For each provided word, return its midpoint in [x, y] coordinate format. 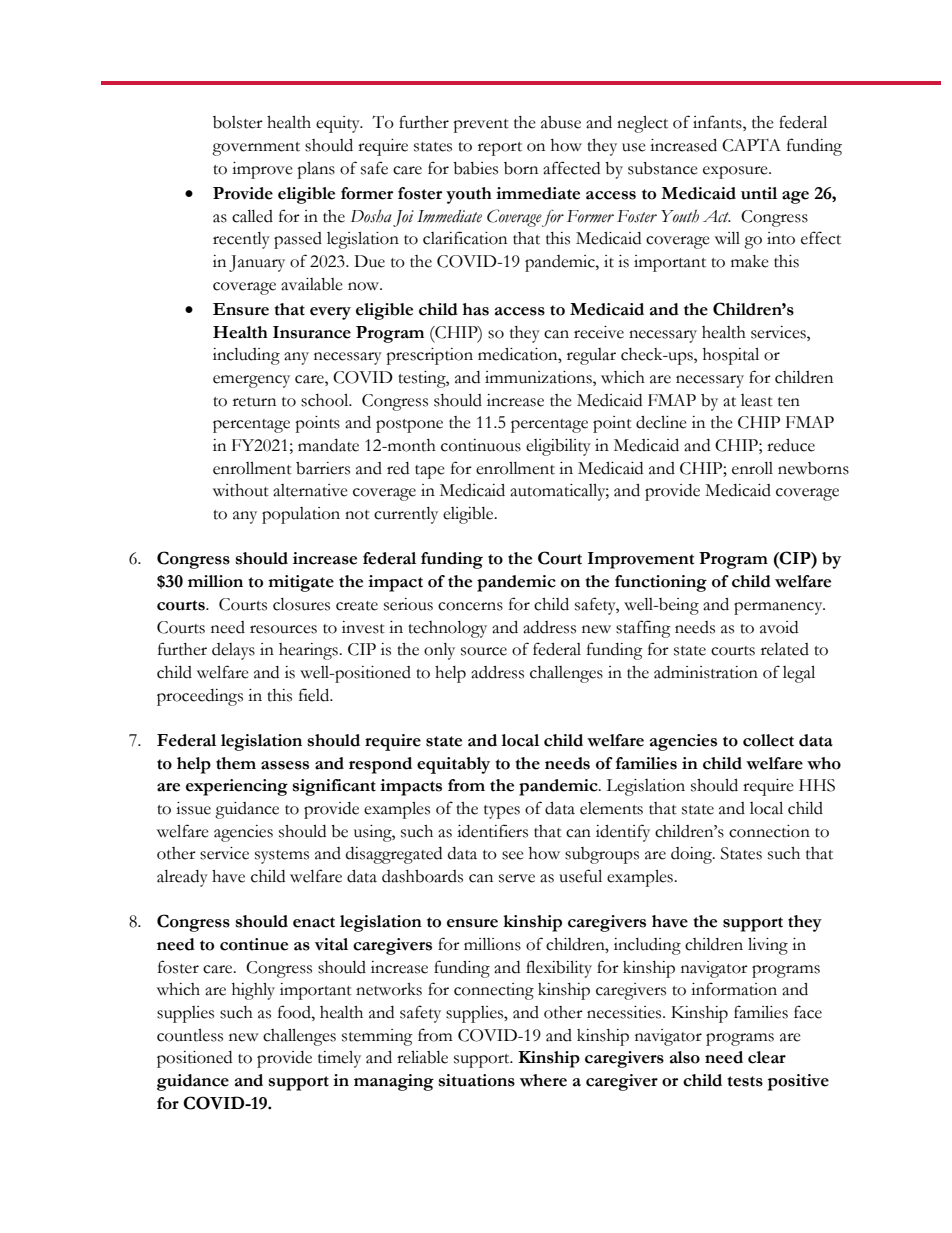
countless [190, 1035]
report [500, 149]
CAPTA [751, 145]
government [256, 149]
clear [767, 1057]
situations [477, 1080]
